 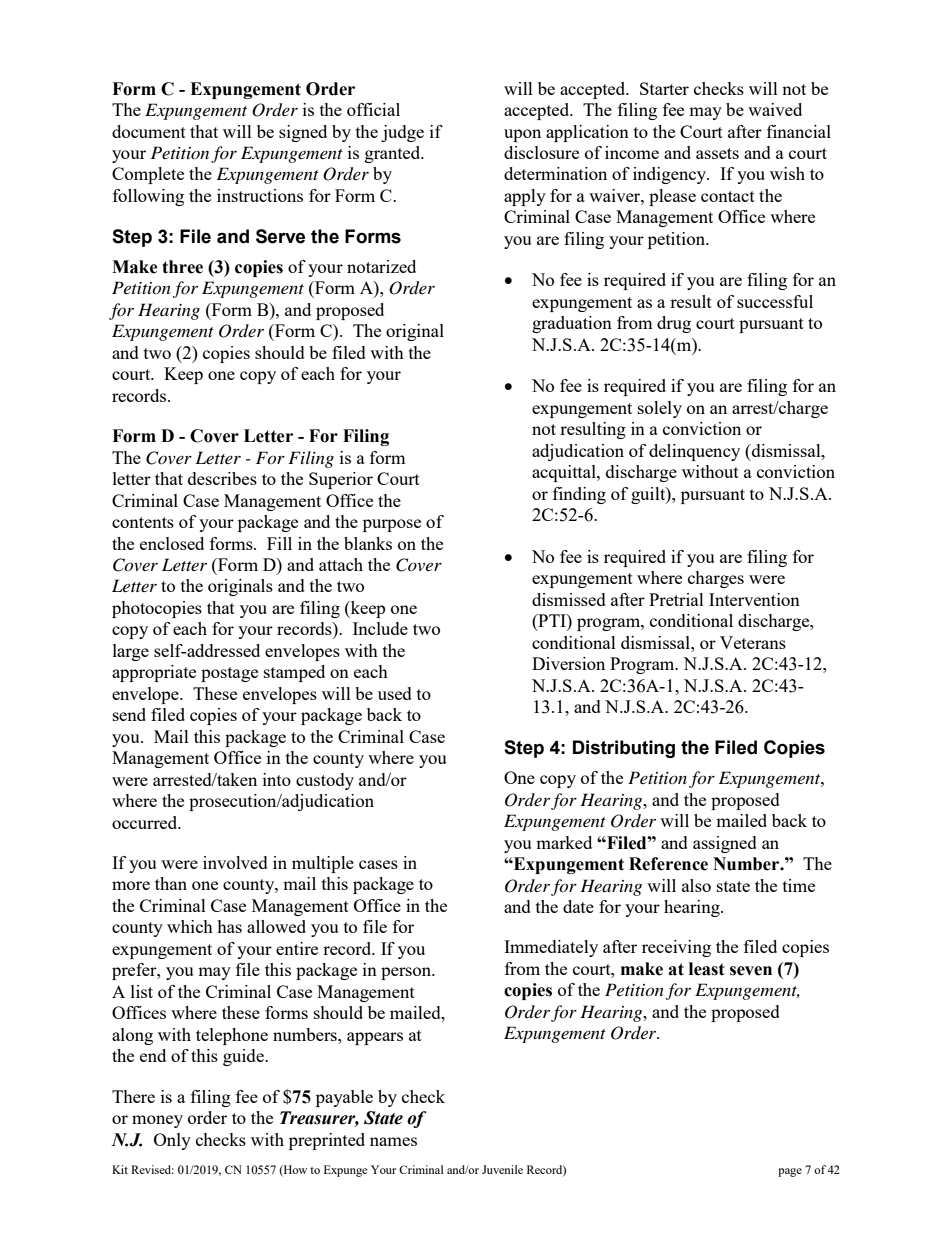 I want to click on Reference, so click(x=668, y=864).
